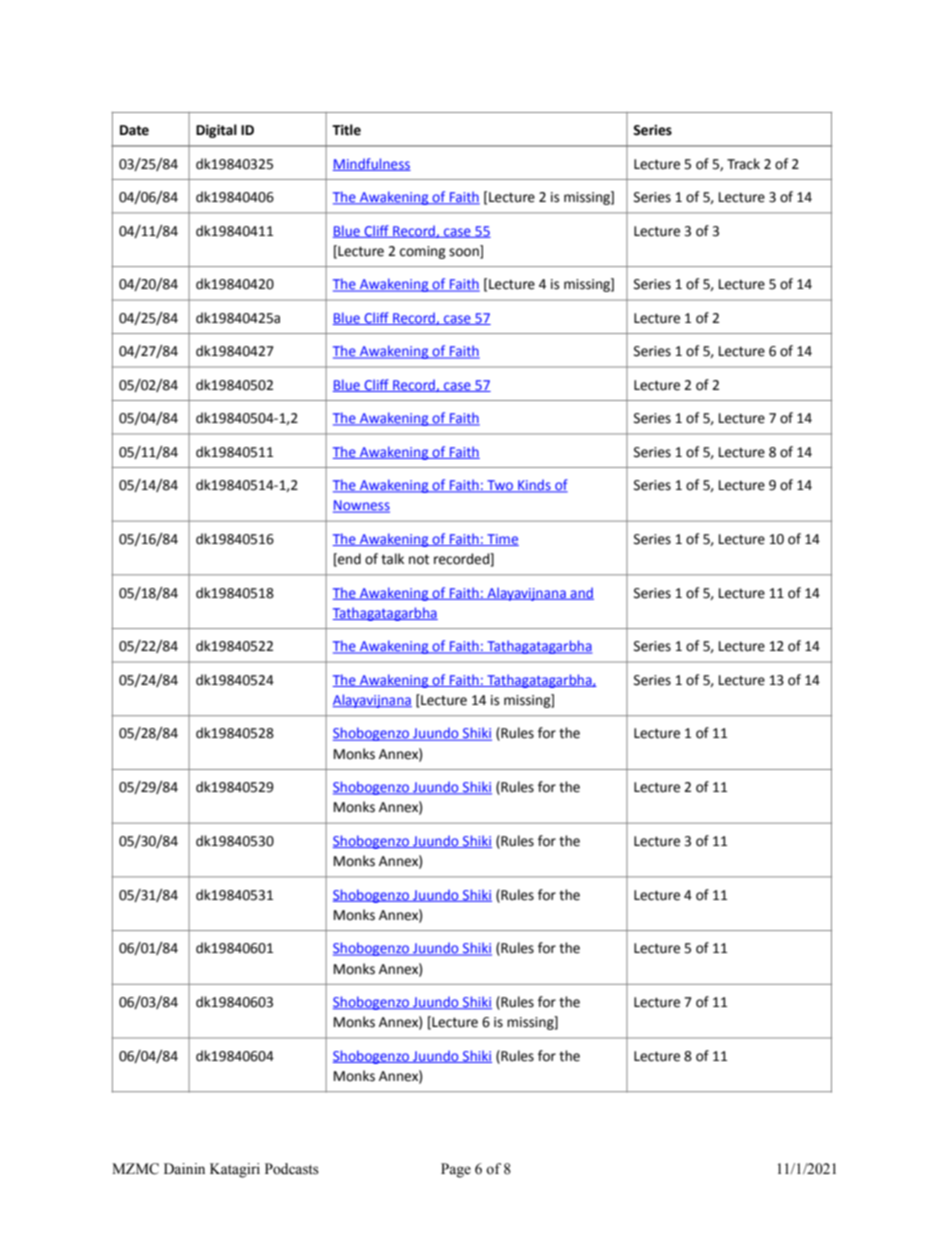  What do you see at coordinates (372, 164) in the screenshot?
I see `Mindfulness` at bounding box center [372, 164].
